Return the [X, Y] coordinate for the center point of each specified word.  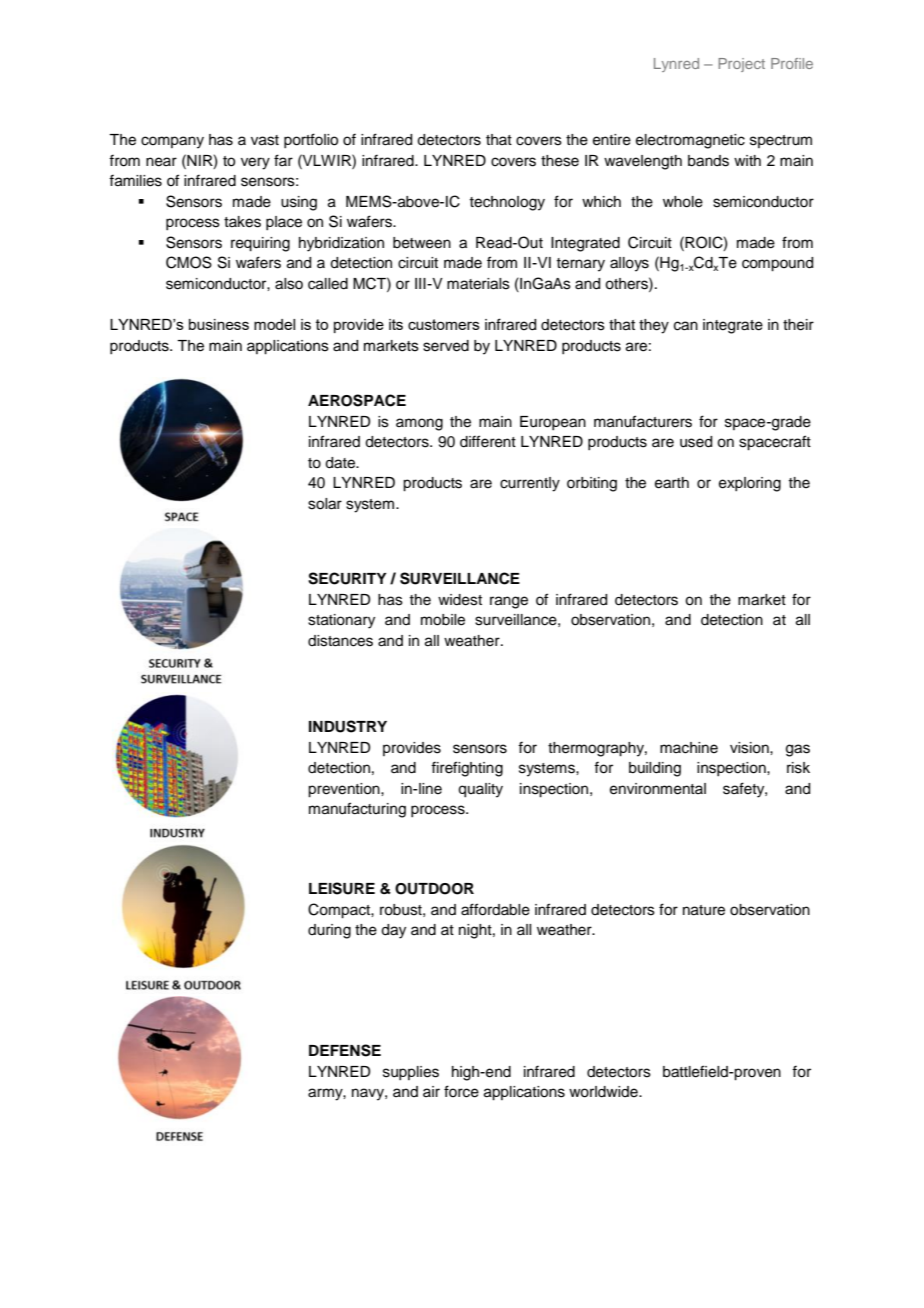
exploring [750, 484]
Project [741, 65]
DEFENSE [345, 1050]
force [461, 1091]
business [219, 324]
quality [480, 790]
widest [460, 600]
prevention [345, 790]
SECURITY [347, 578]
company [172, 142]
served [446, 346]
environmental [658, 789]
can [686, 326]
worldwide [604, 1092]
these [560, 161]
